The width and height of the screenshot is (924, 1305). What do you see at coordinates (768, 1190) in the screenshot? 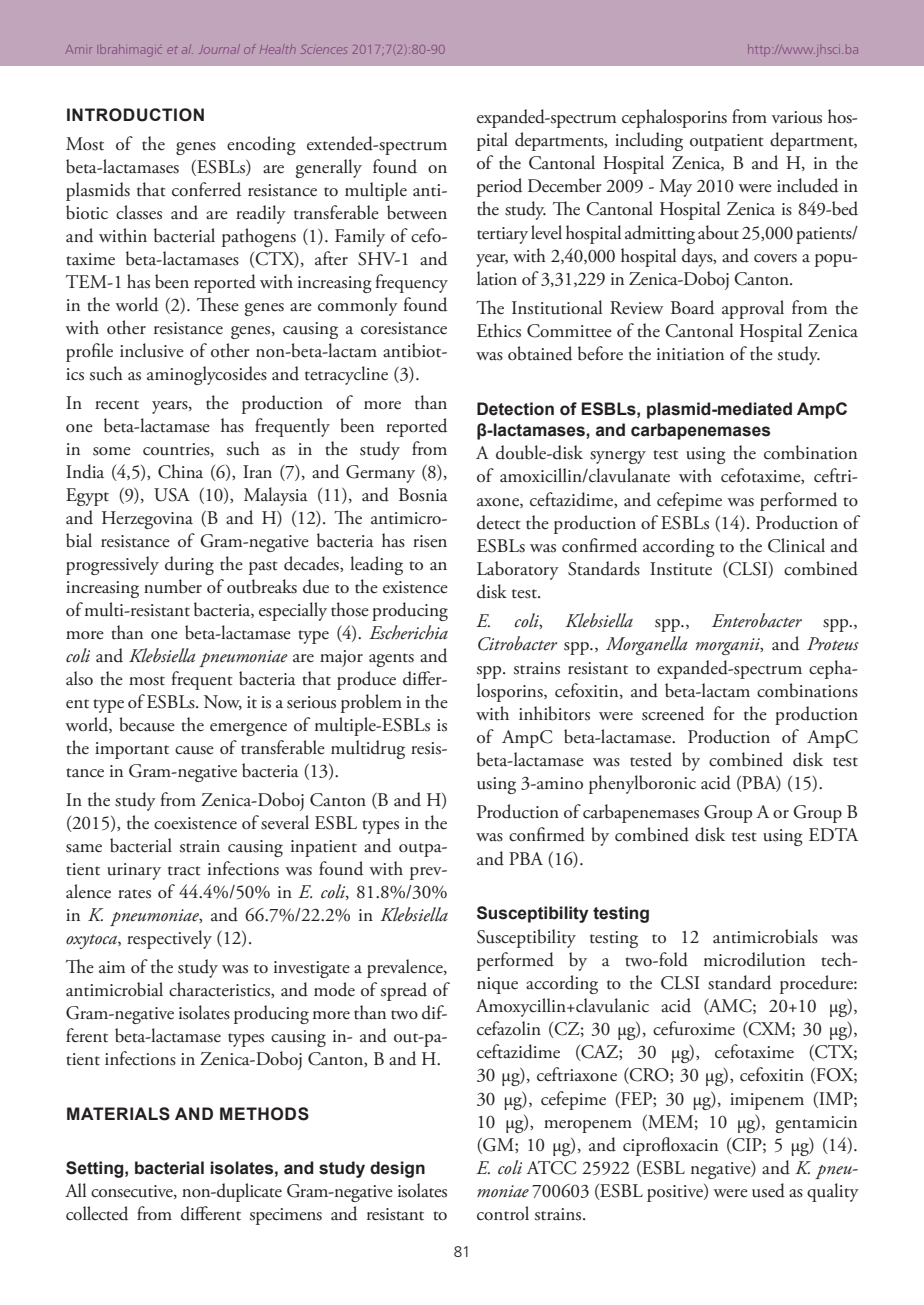
I see `used` at bounding box center [768, 1190].
